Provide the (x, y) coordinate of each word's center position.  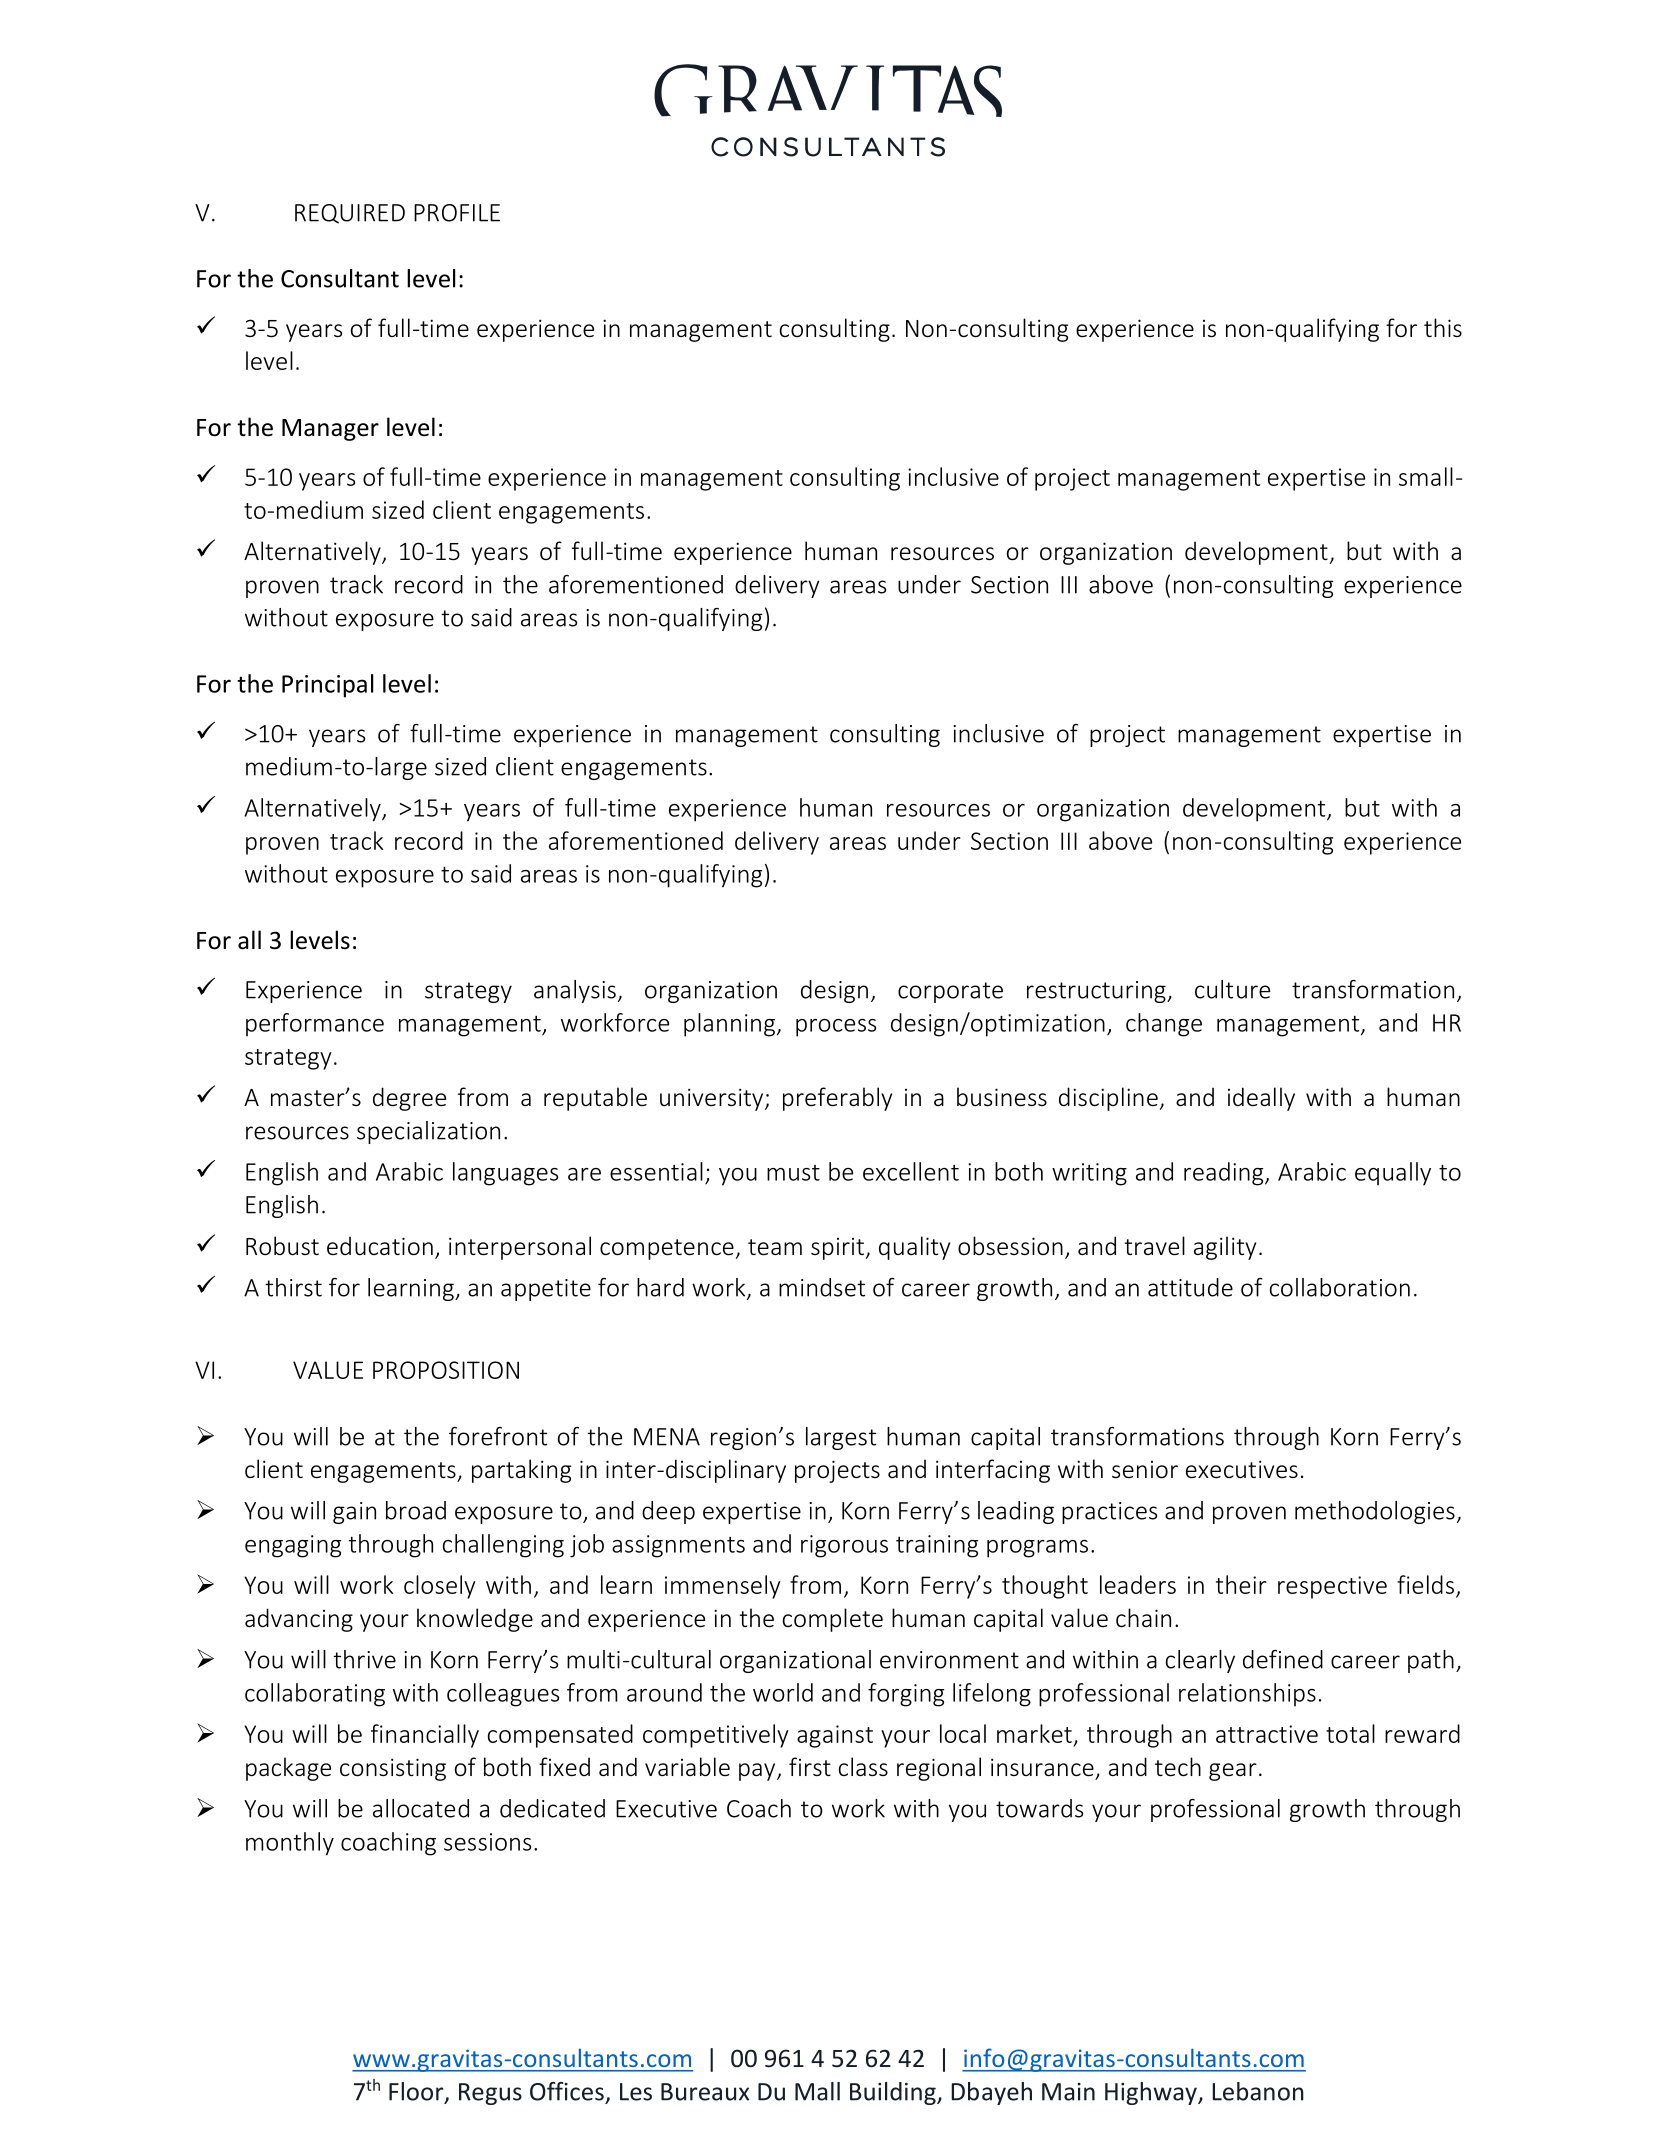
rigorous (844, 1546)
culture (1232, 989)
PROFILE (457, 213)
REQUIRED (350, 214)
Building (894, 2093)
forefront (498, 1436)
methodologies (1375, 1512)
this (1443, 327)
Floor (417, 2092)
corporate (950, 992)
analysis (575, 991)
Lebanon (1258, 2091)
